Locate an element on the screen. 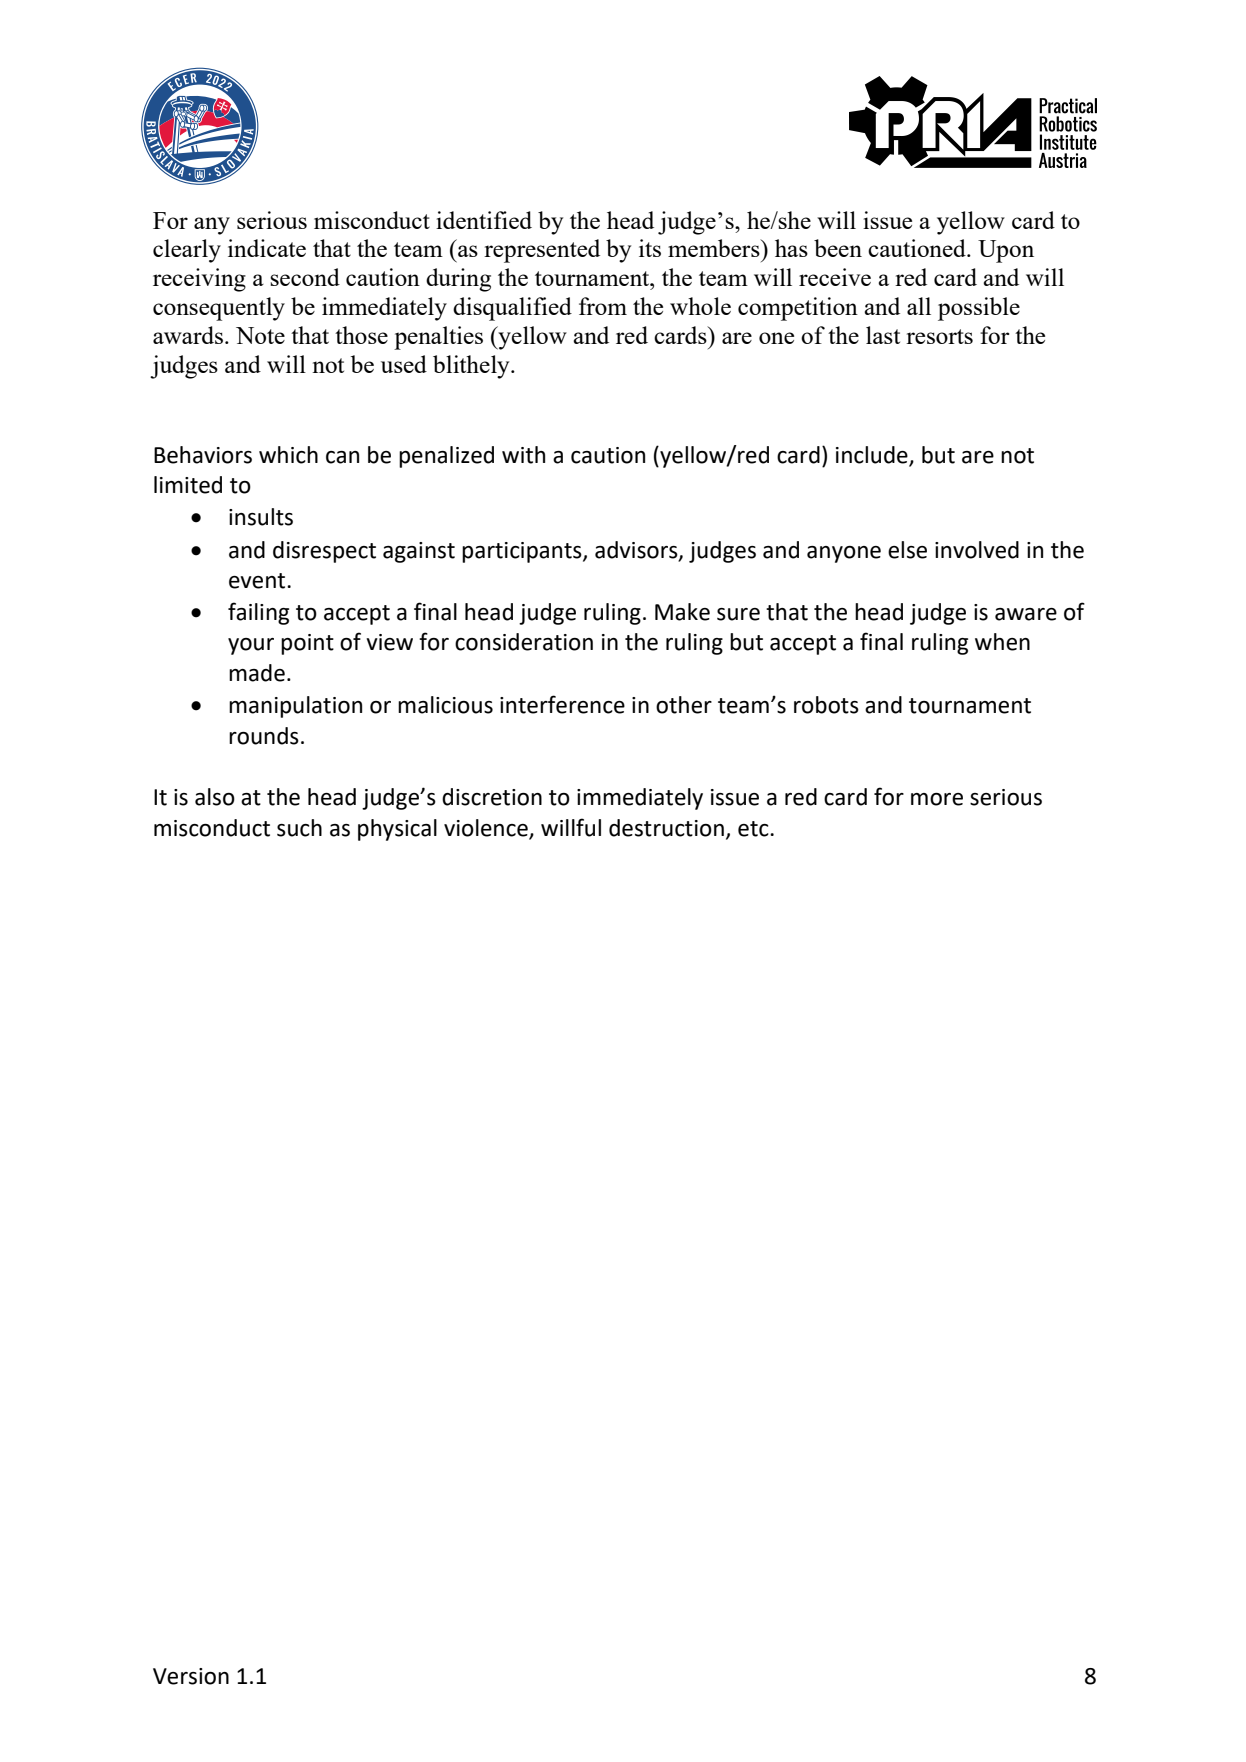  Version is located at coordinates (191, 1676).
